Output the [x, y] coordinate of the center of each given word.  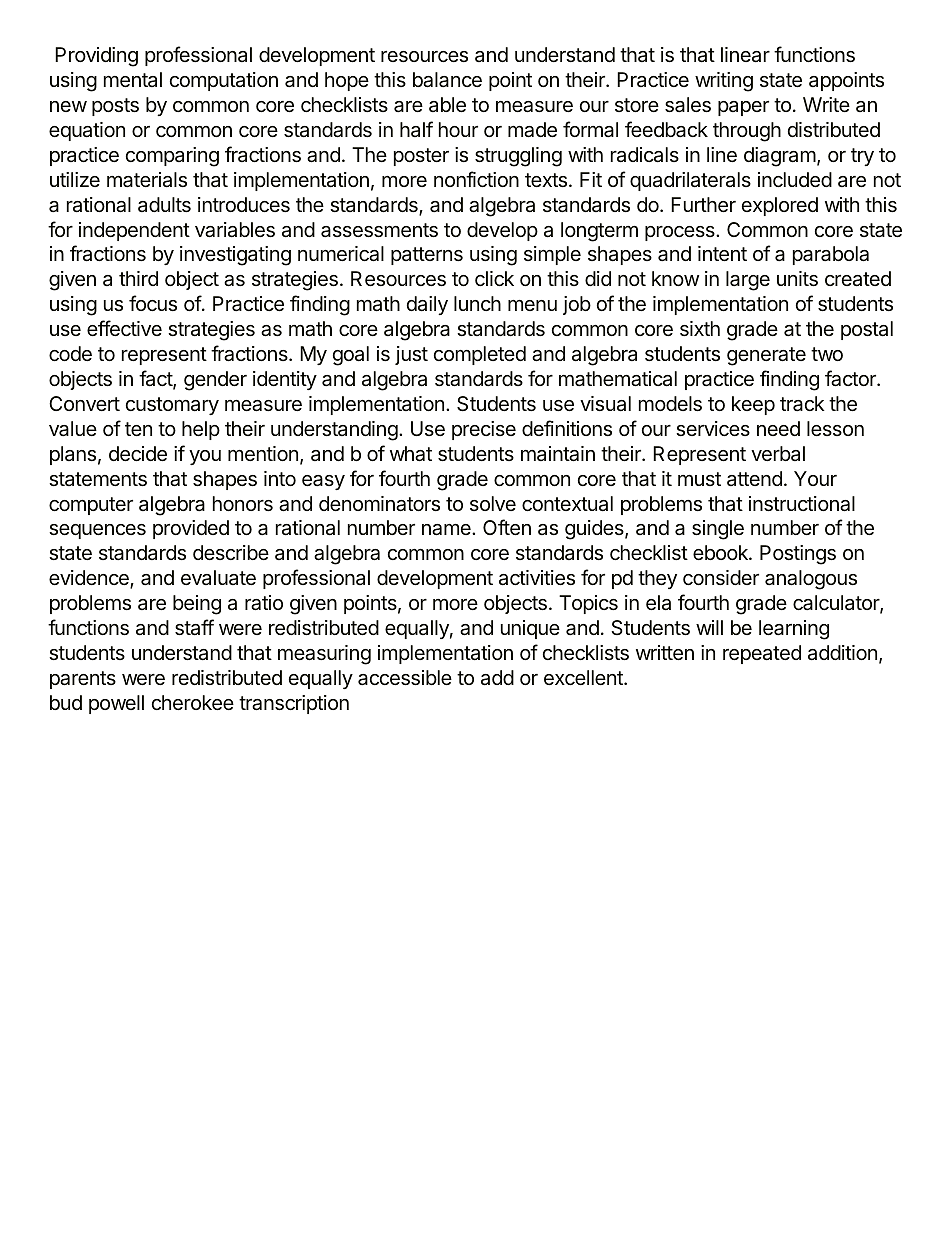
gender [215, 381]
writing [724, 82]
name [447, 530]
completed [480, 355]
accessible [405, 678]
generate [766, 356]
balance [447, 80]
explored [780, 206]
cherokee [193, 702]
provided [191, 529]
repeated [762, 654]
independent [134, 231]
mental [133, 79]
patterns [427, 256]
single [718, 530]
